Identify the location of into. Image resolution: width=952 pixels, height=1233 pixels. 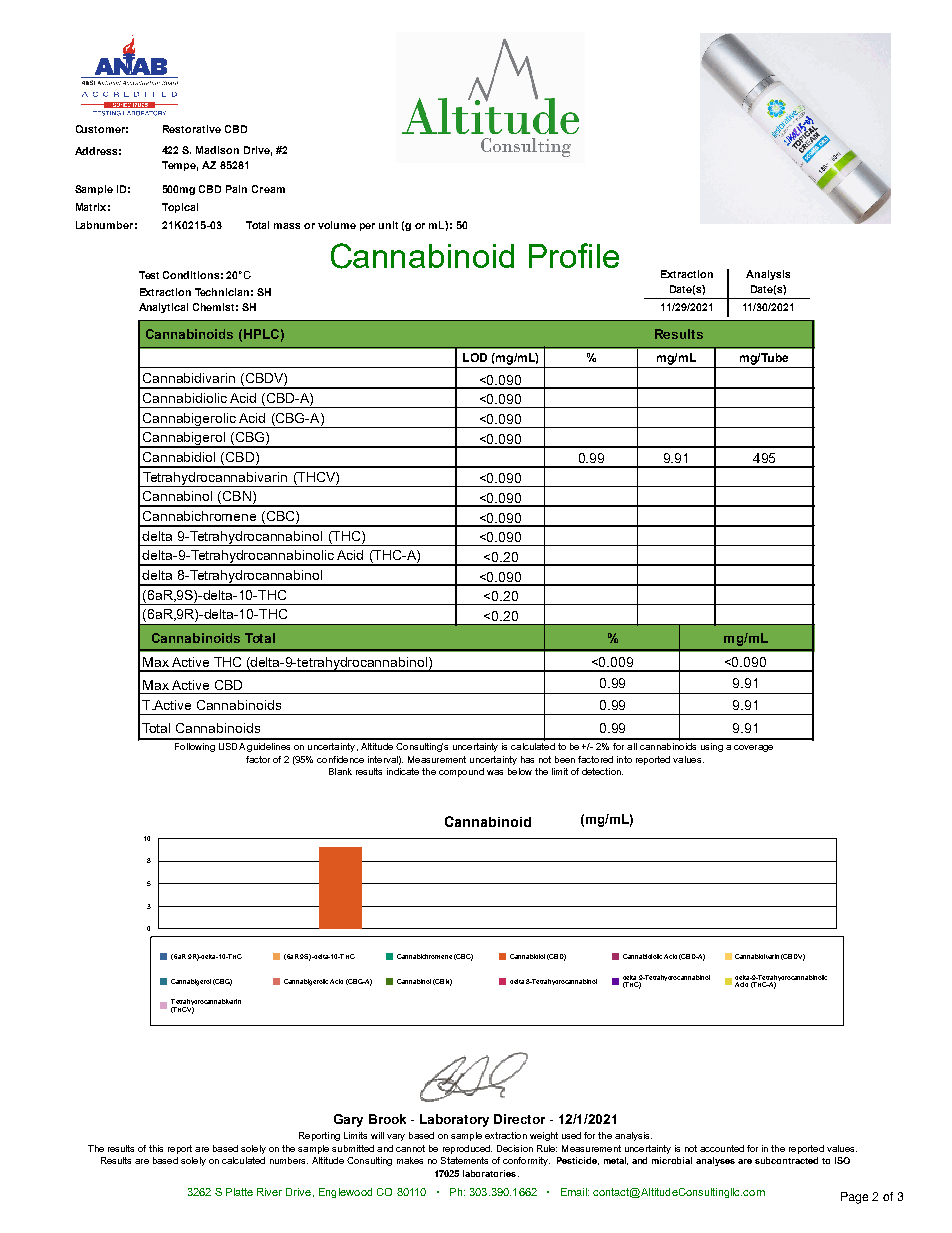
(624, 759).
